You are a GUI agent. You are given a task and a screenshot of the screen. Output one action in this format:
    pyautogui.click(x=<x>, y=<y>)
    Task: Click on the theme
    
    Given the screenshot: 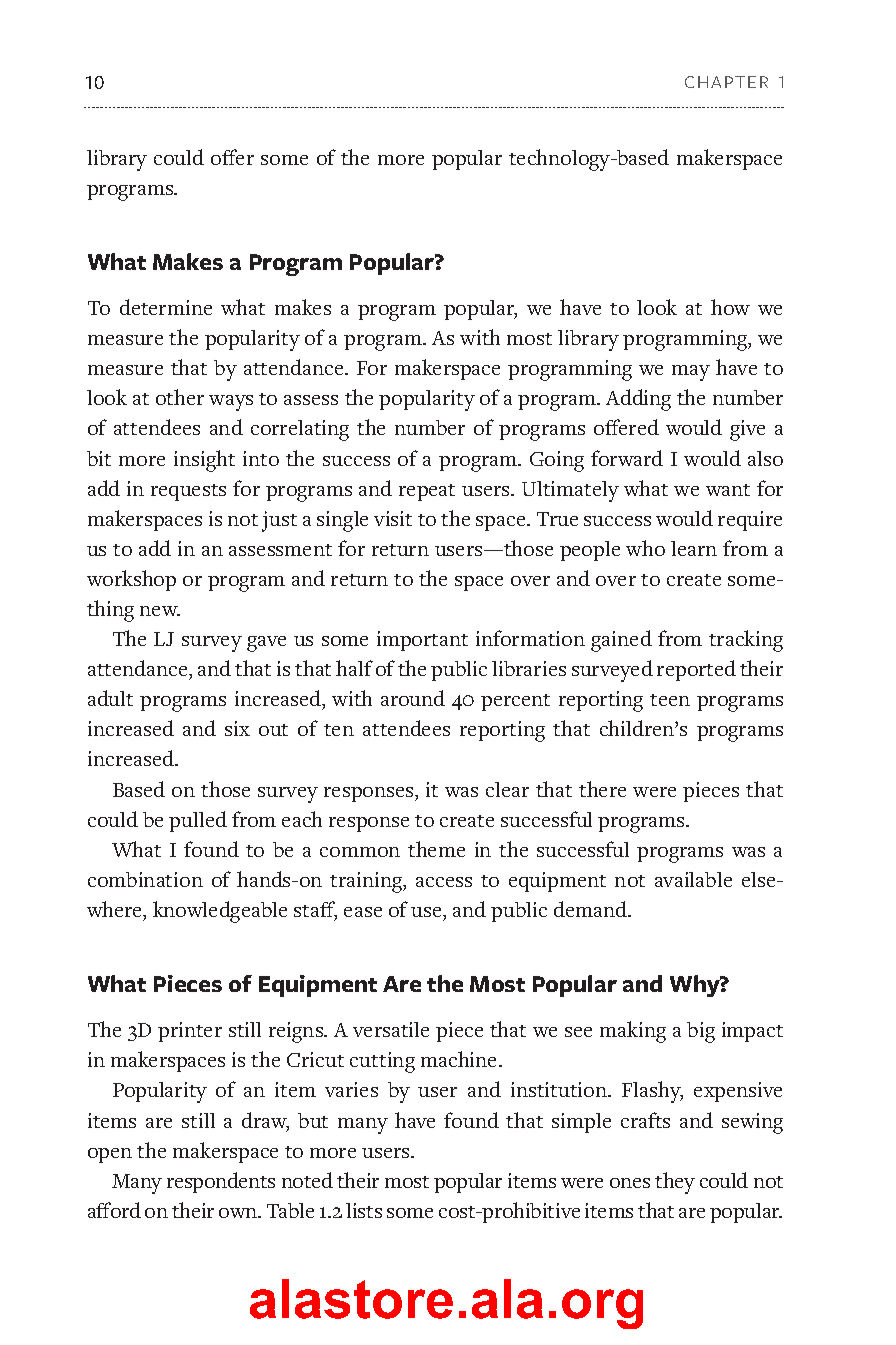 What is the action you would take?
    pyautogui.click(x=436, y=849)
